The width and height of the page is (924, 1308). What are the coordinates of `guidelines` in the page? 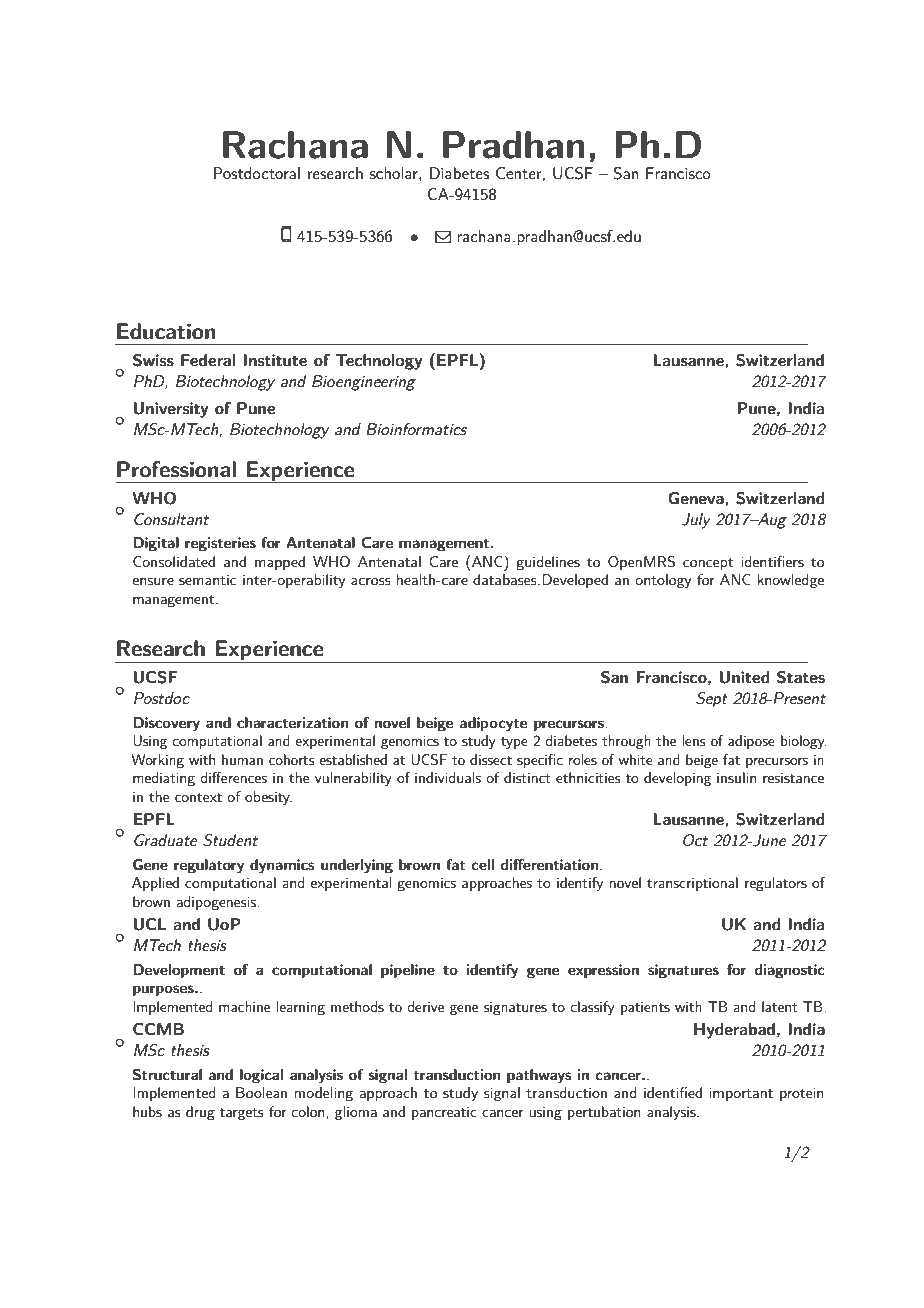 It's located at (548, 563).
